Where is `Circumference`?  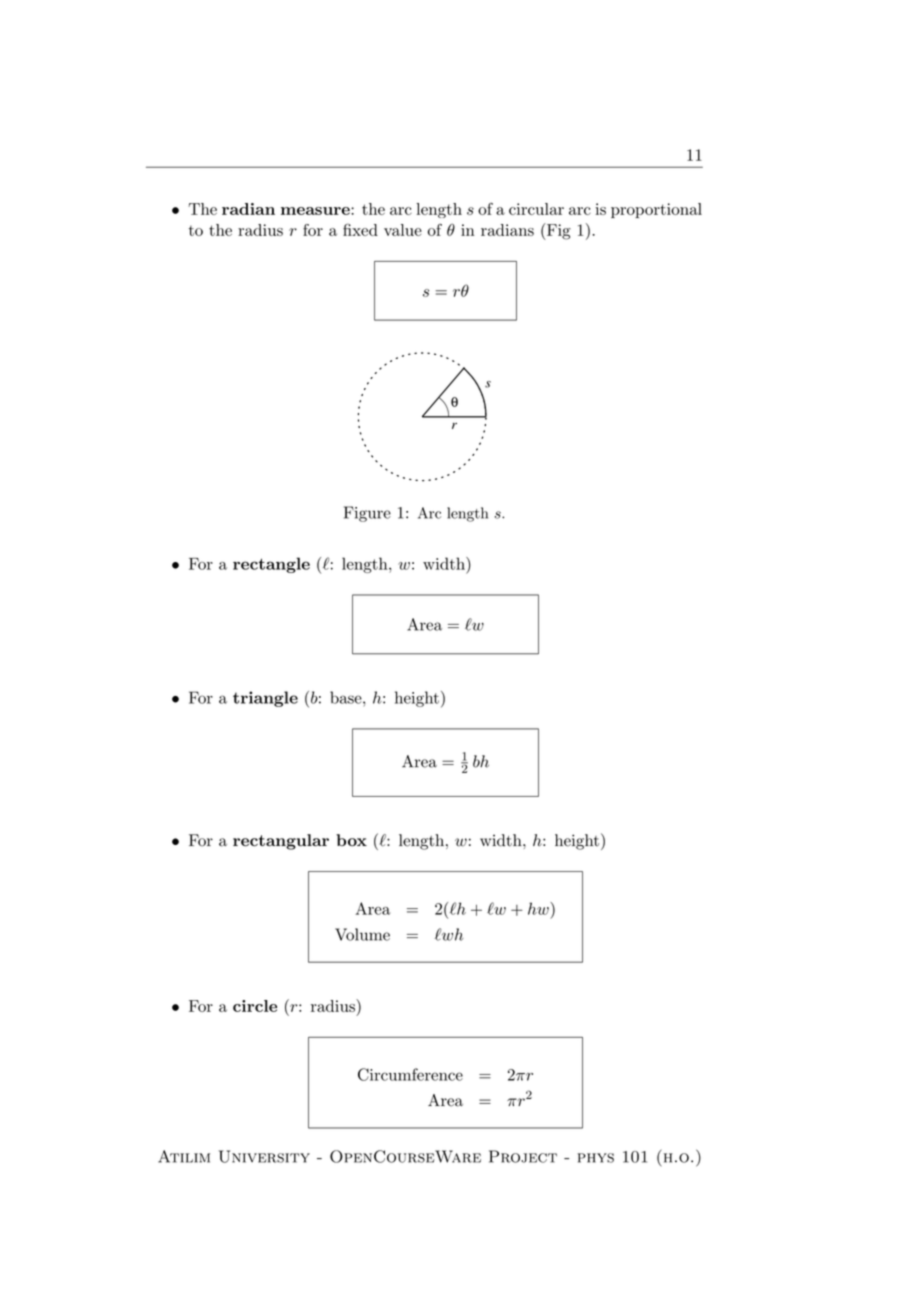
Circumference is located at coordinates (410, 1074).
